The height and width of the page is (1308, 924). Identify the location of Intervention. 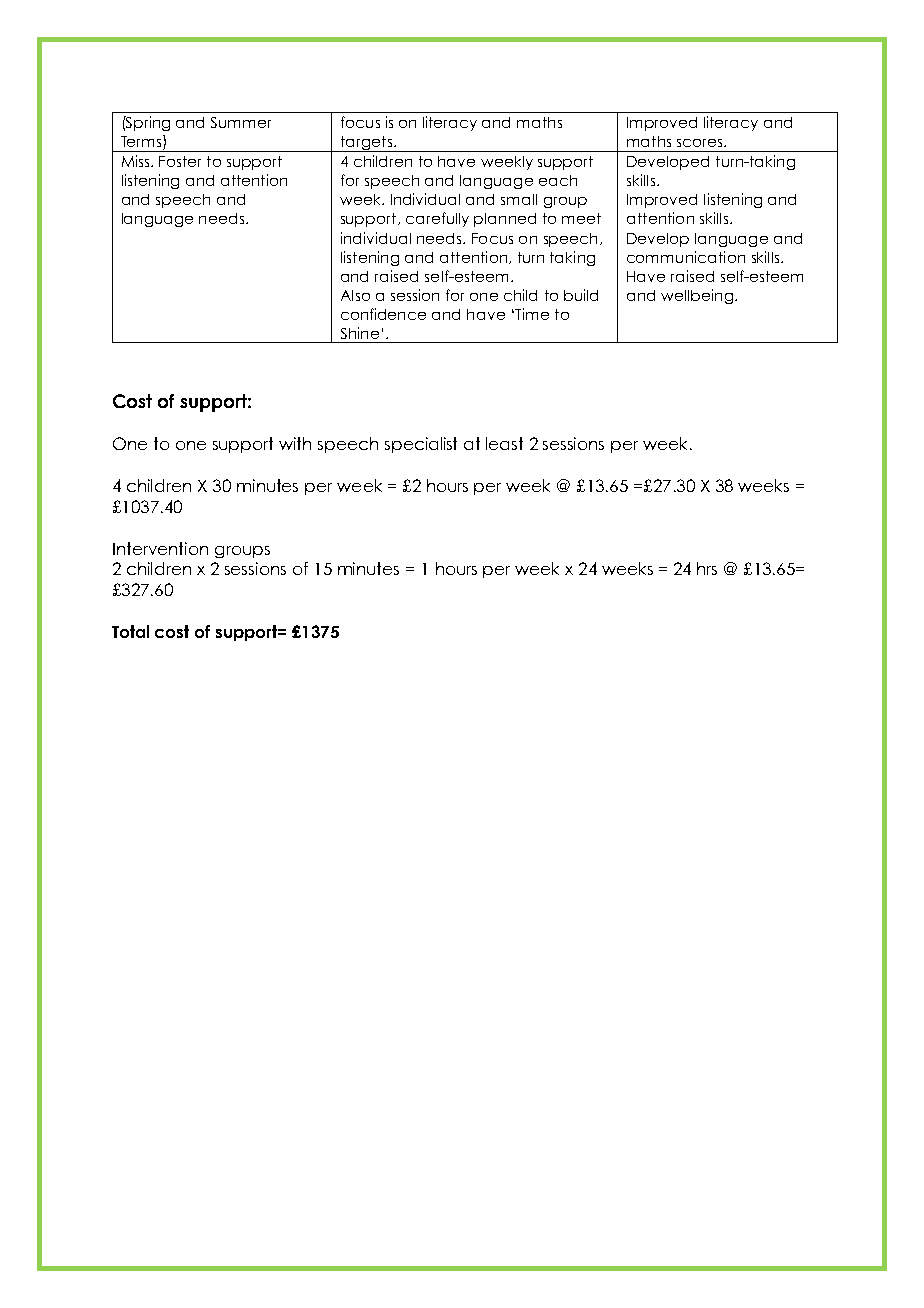
(160, 548).
